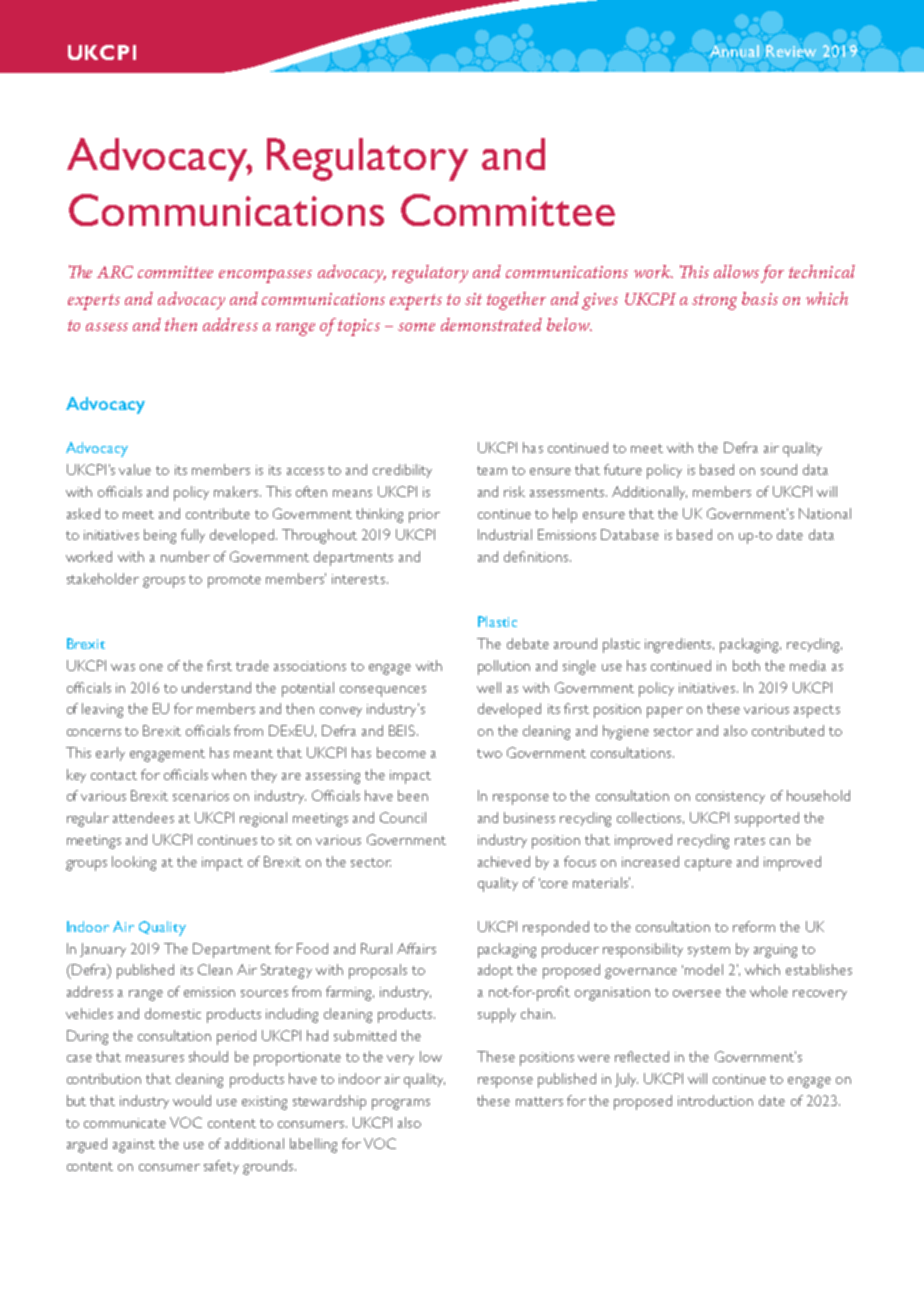 This document has width=924, height=1308. What do you see at coordinates (401, 1104) in the document?
I see `programs` at bounding box center [401, 1104].
